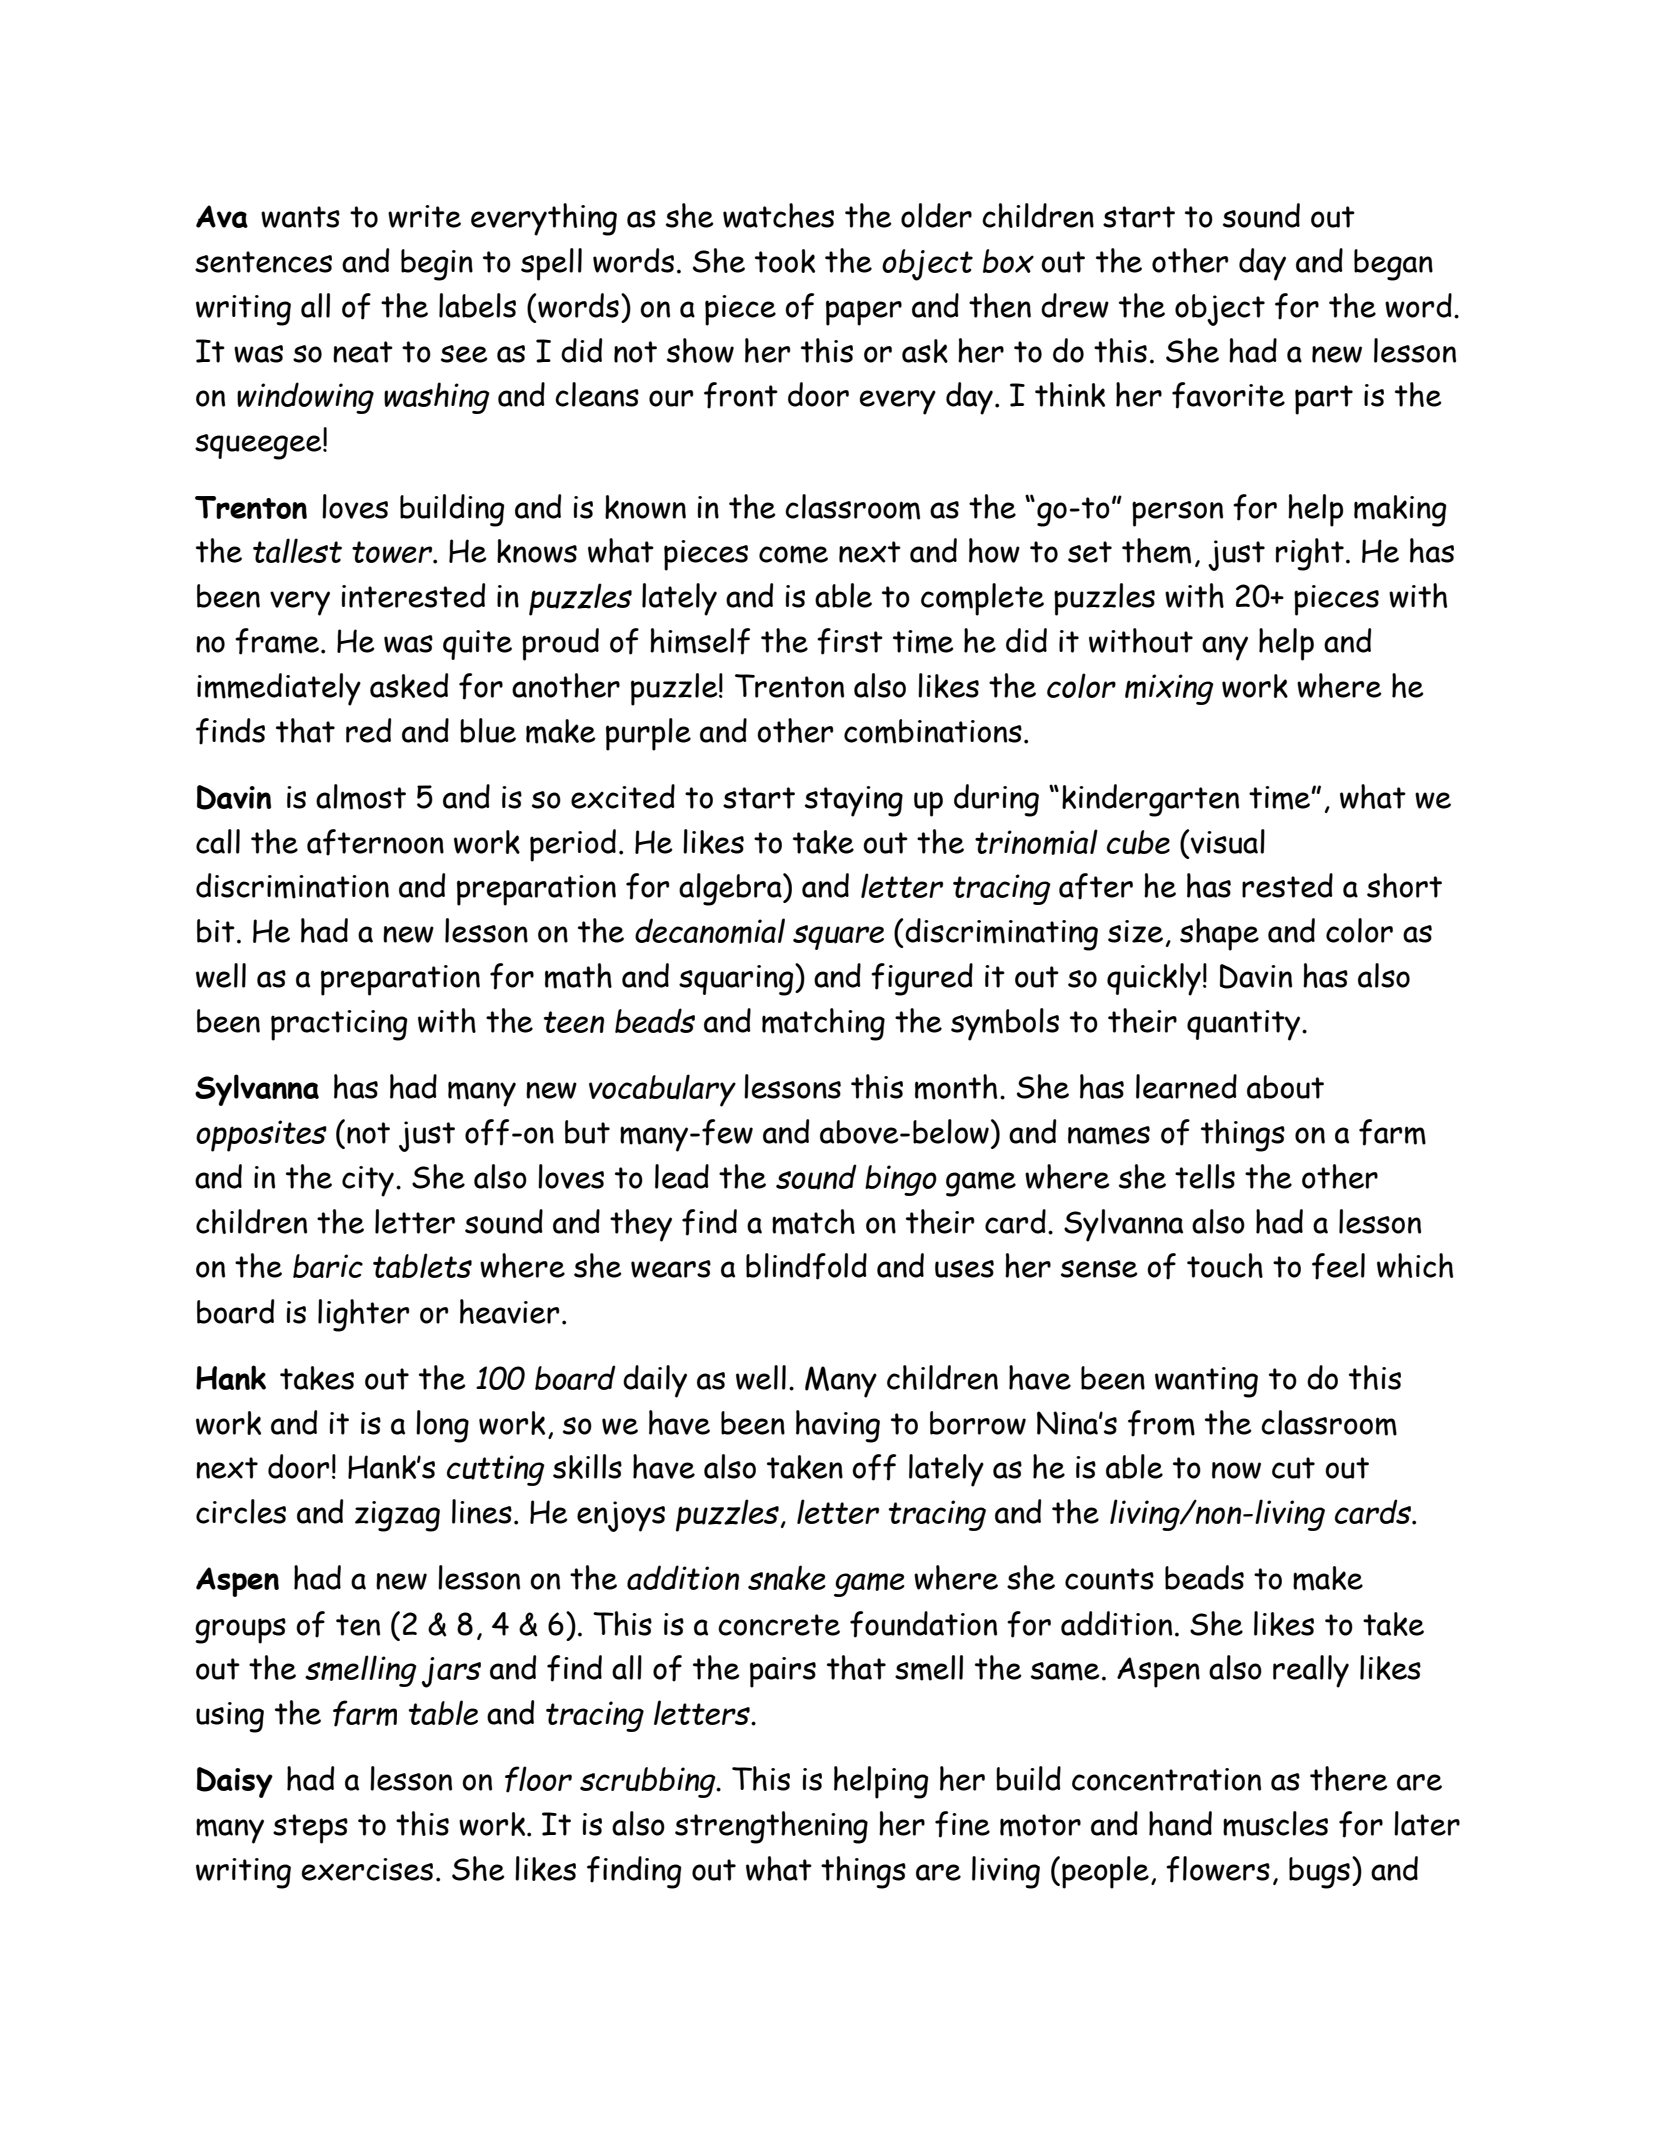  Describe the element at coordinates (310, 1829) in the page. I see `steps` at that location.
